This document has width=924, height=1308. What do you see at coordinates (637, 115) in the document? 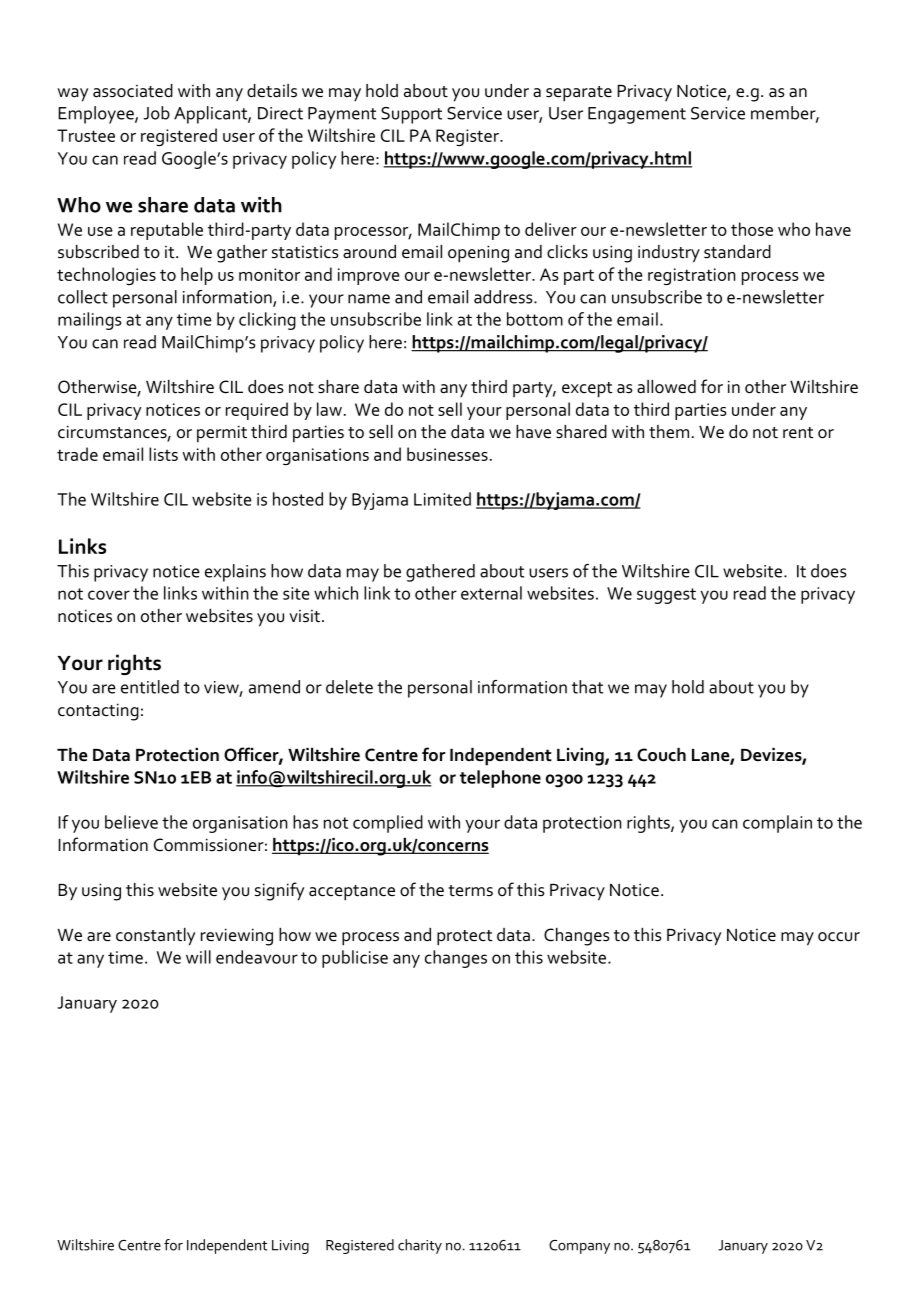
I see `Engagement` at bounding box center [637, 115].
